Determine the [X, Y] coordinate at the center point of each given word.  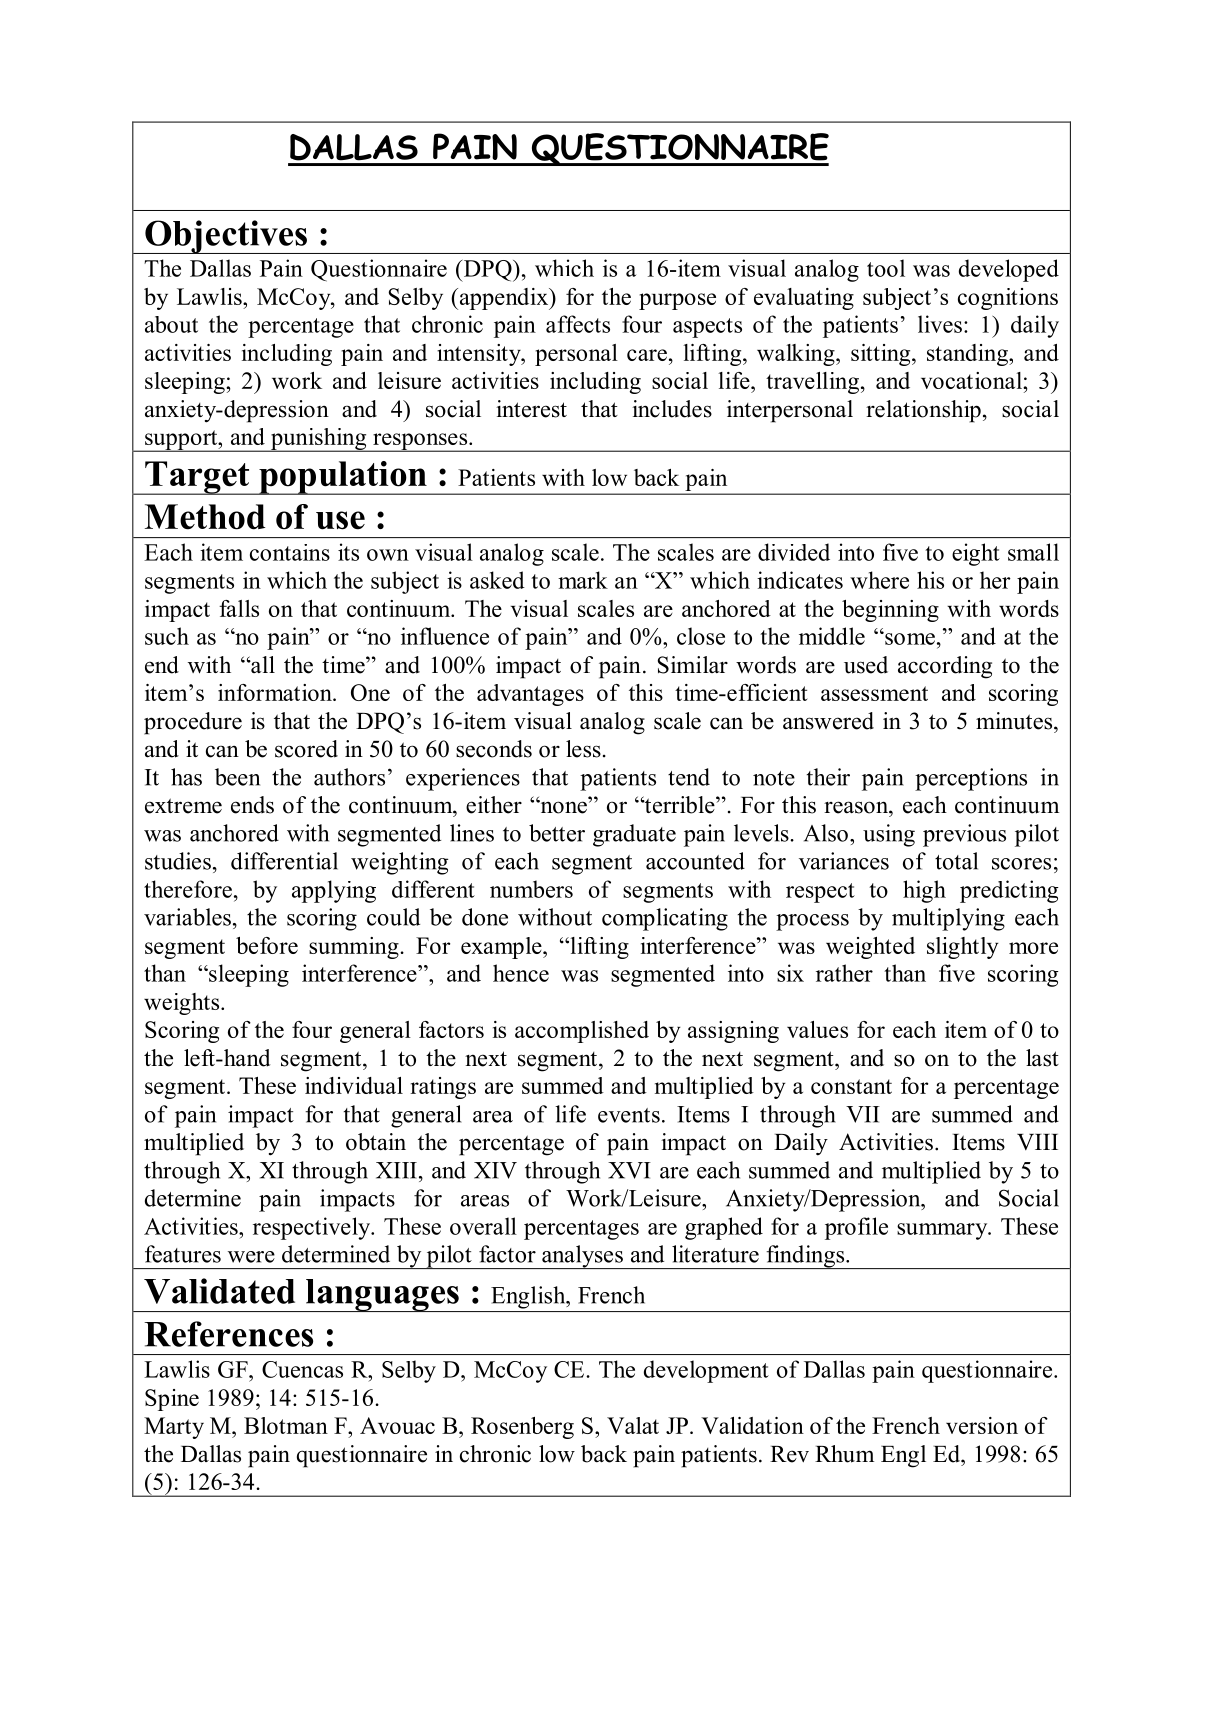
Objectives [226, 237]
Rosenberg [522, 1428]
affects [578, 324]
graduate [634, 835]
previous [964, 835]
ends [252, 805]
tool [886, 268]
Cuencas [302, 1369]
